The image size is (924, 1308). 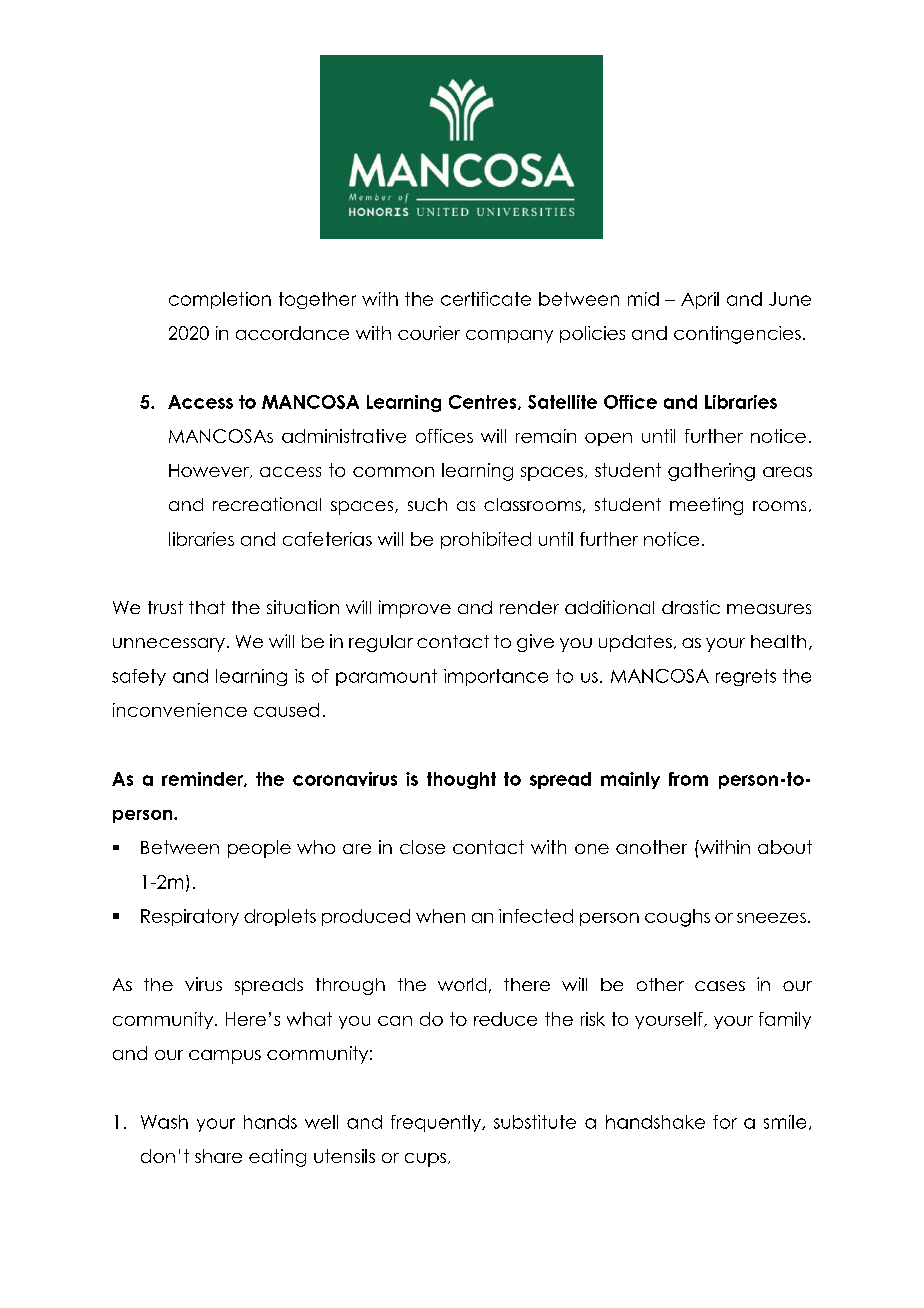 I want to click on contingencies, so click(x=737, y=335).
